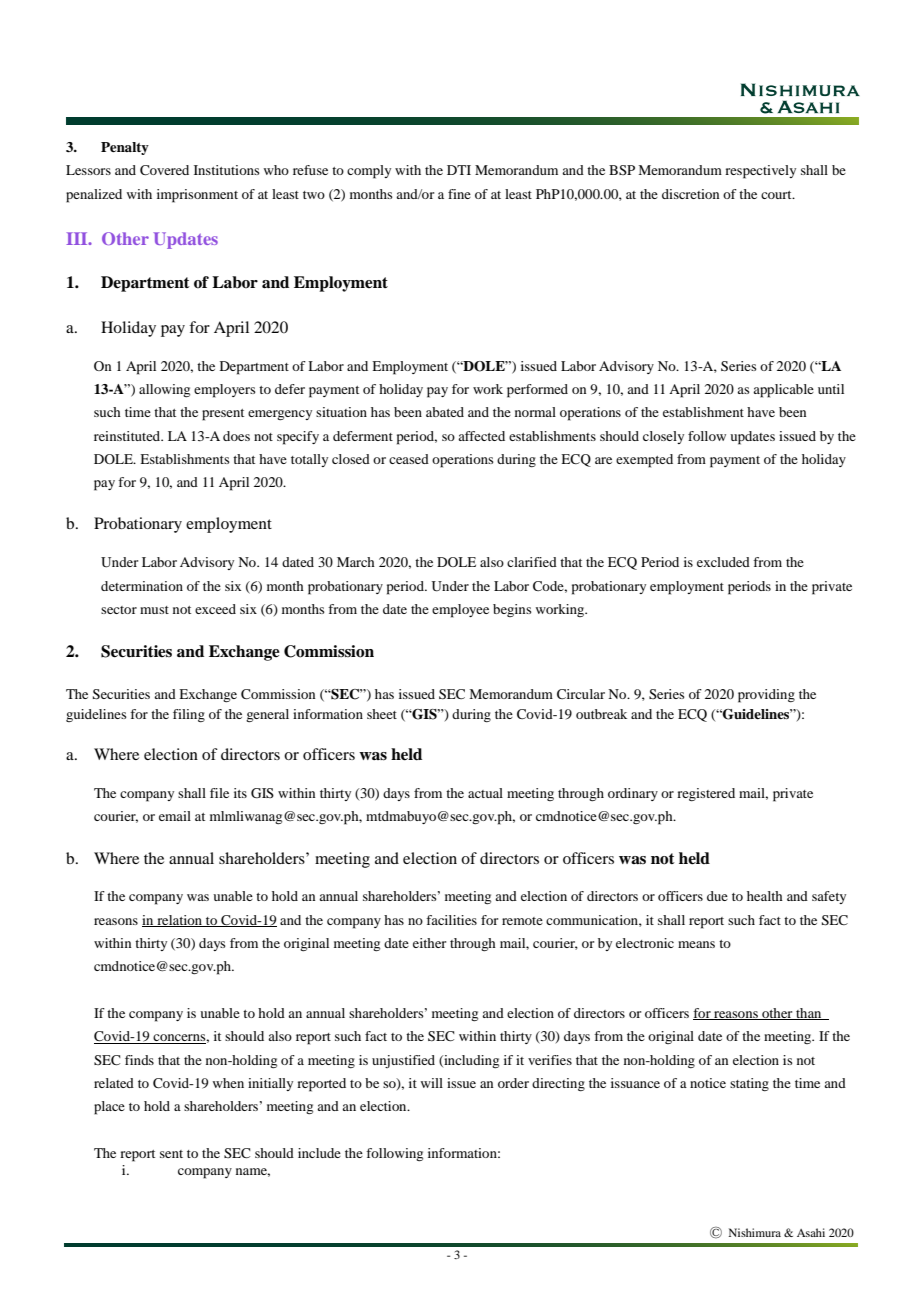 The width and height of the document is (924, 1308). I want to click on place, so click(109, 1108).
